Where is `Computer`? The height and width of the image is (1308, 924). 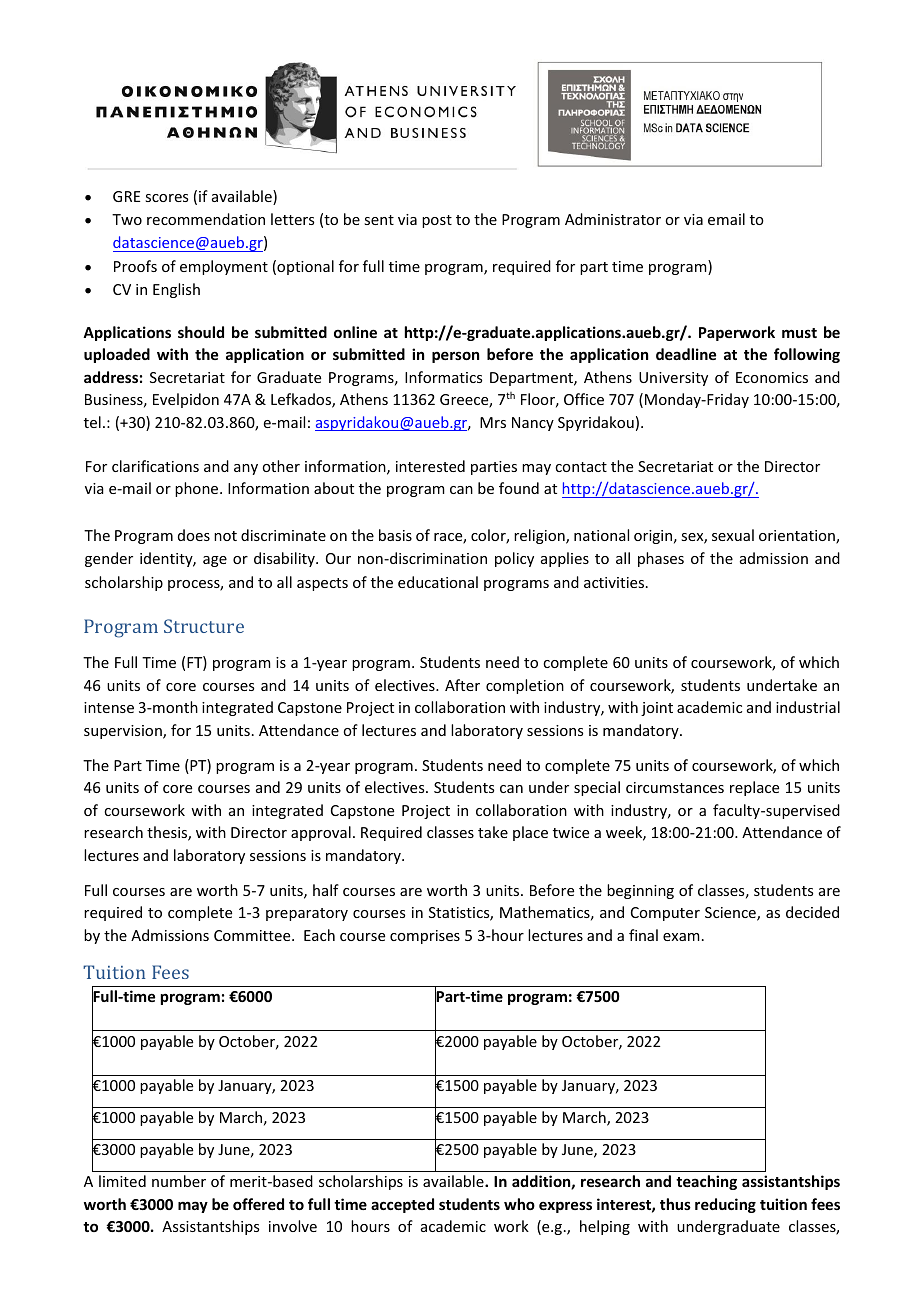
Computer is located at coordinates (665, 914).
